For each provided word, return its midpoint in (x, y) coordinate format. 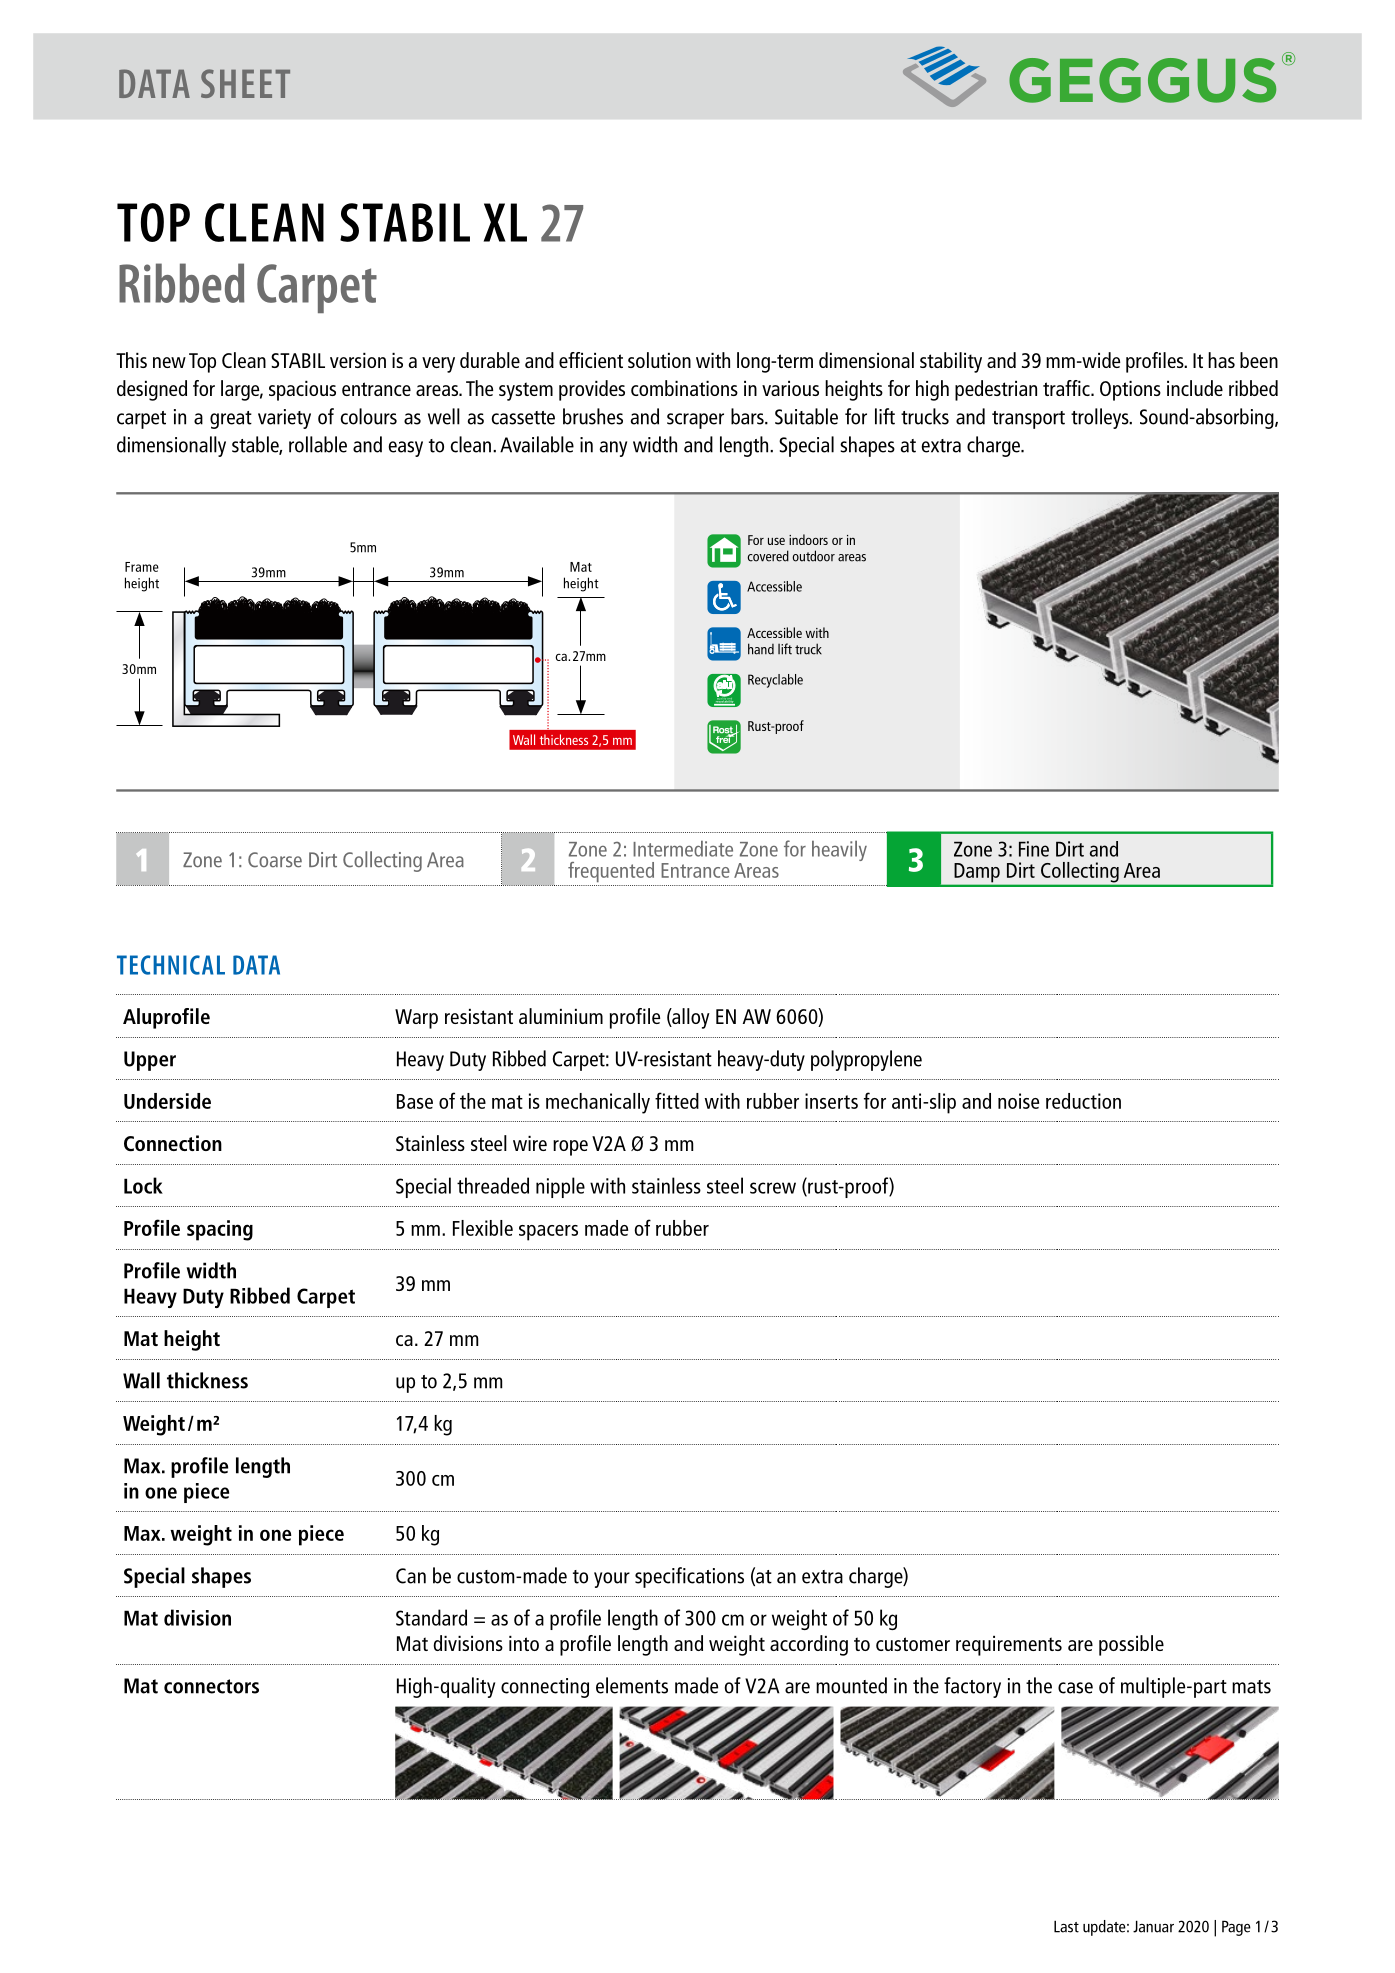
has (1221, 360)
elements (632, 1685)
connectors (211, 1686)
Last (1066, 1926)
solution (659, 360)
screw (773, 1188)
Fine (1034, 849)
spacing (220, 1230)
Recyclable (775, 681)
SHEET (245, 83)
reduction (1083, 1101)
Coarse (275, 860)
